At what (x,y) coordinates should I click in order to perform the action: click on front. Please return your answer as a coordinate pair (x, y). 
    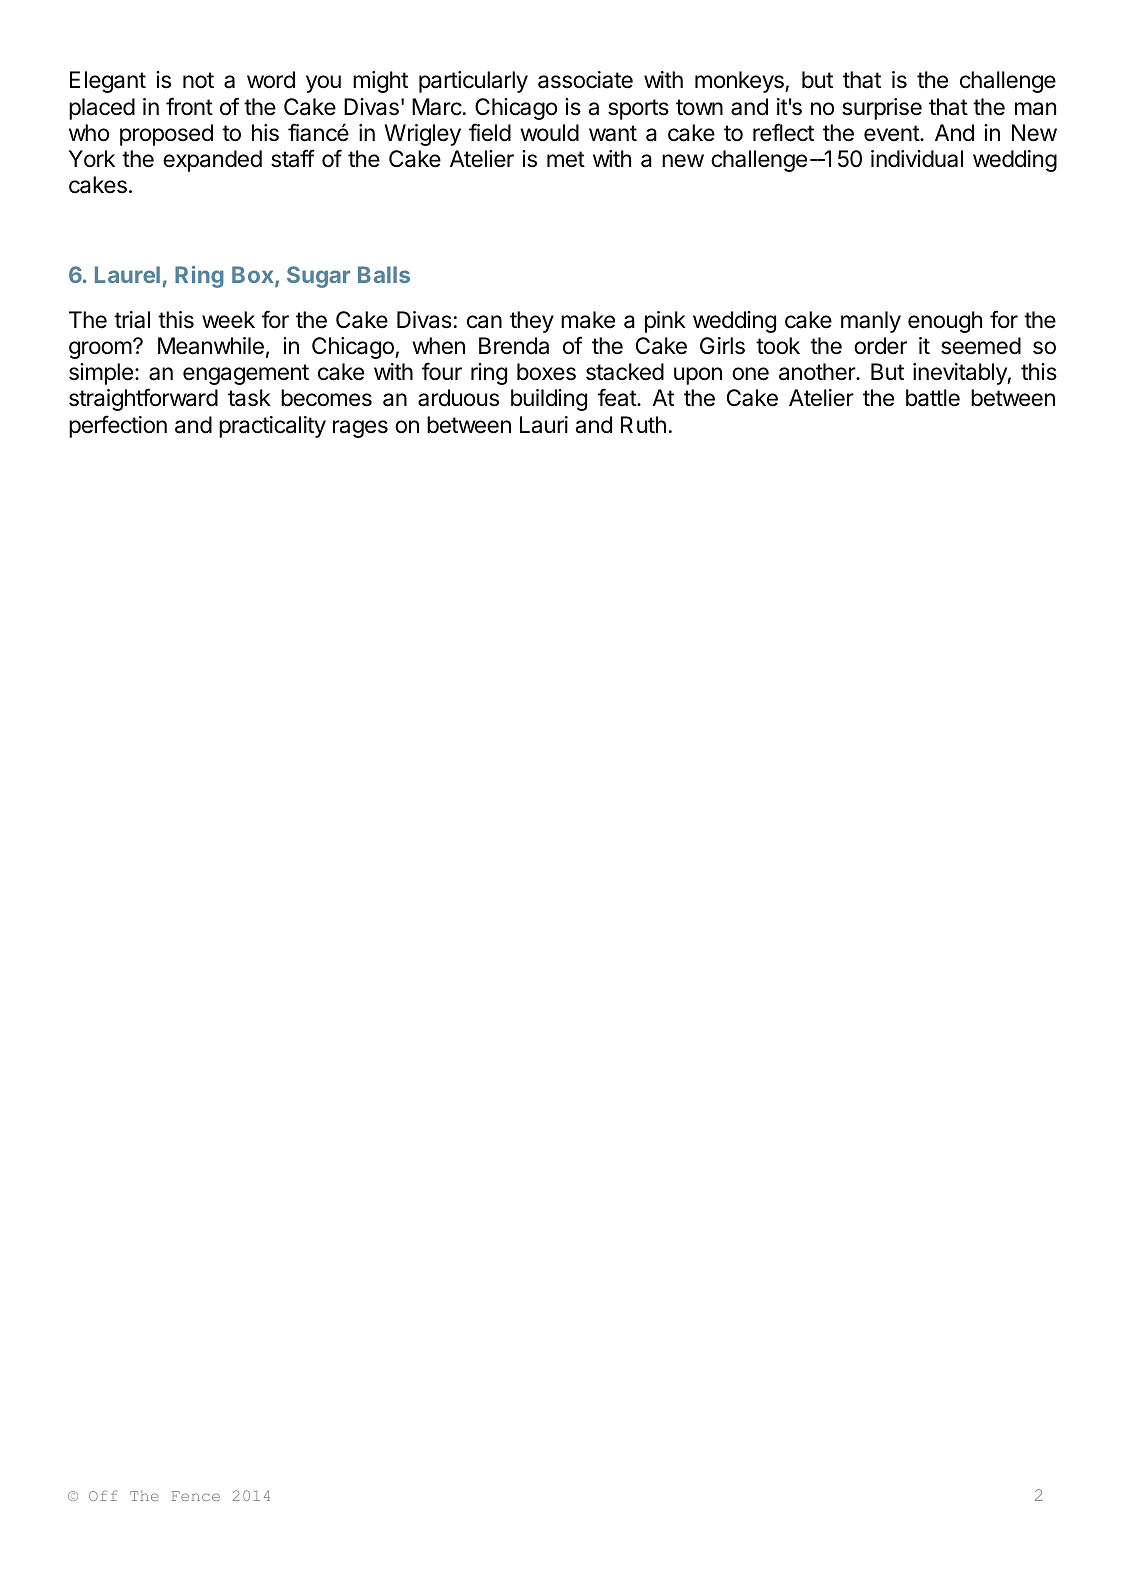
    Looking at the image, I should click on (189, 106).
